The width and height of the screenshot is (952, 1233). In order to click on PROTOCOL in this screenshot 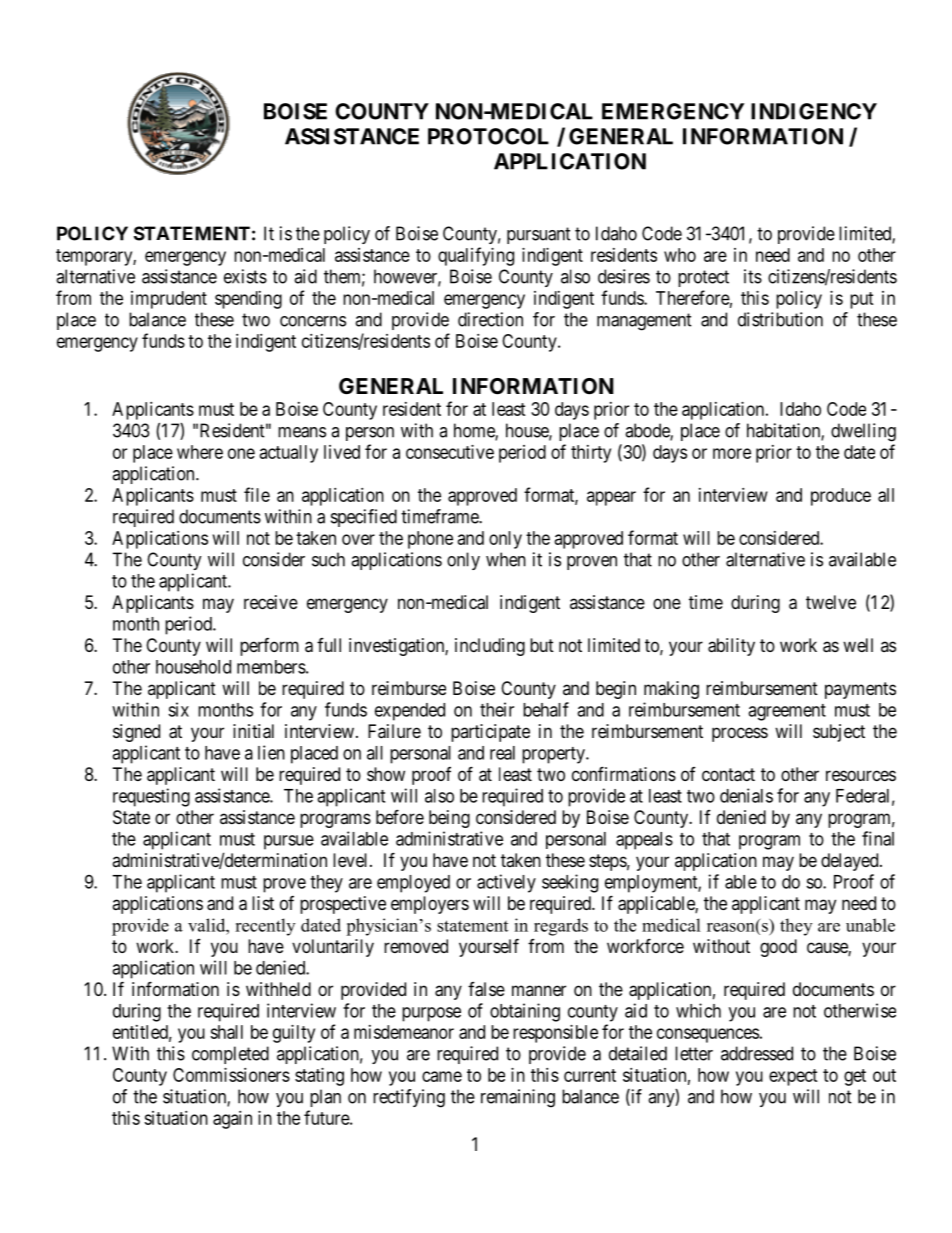, I will do `click(488, 136)`.
